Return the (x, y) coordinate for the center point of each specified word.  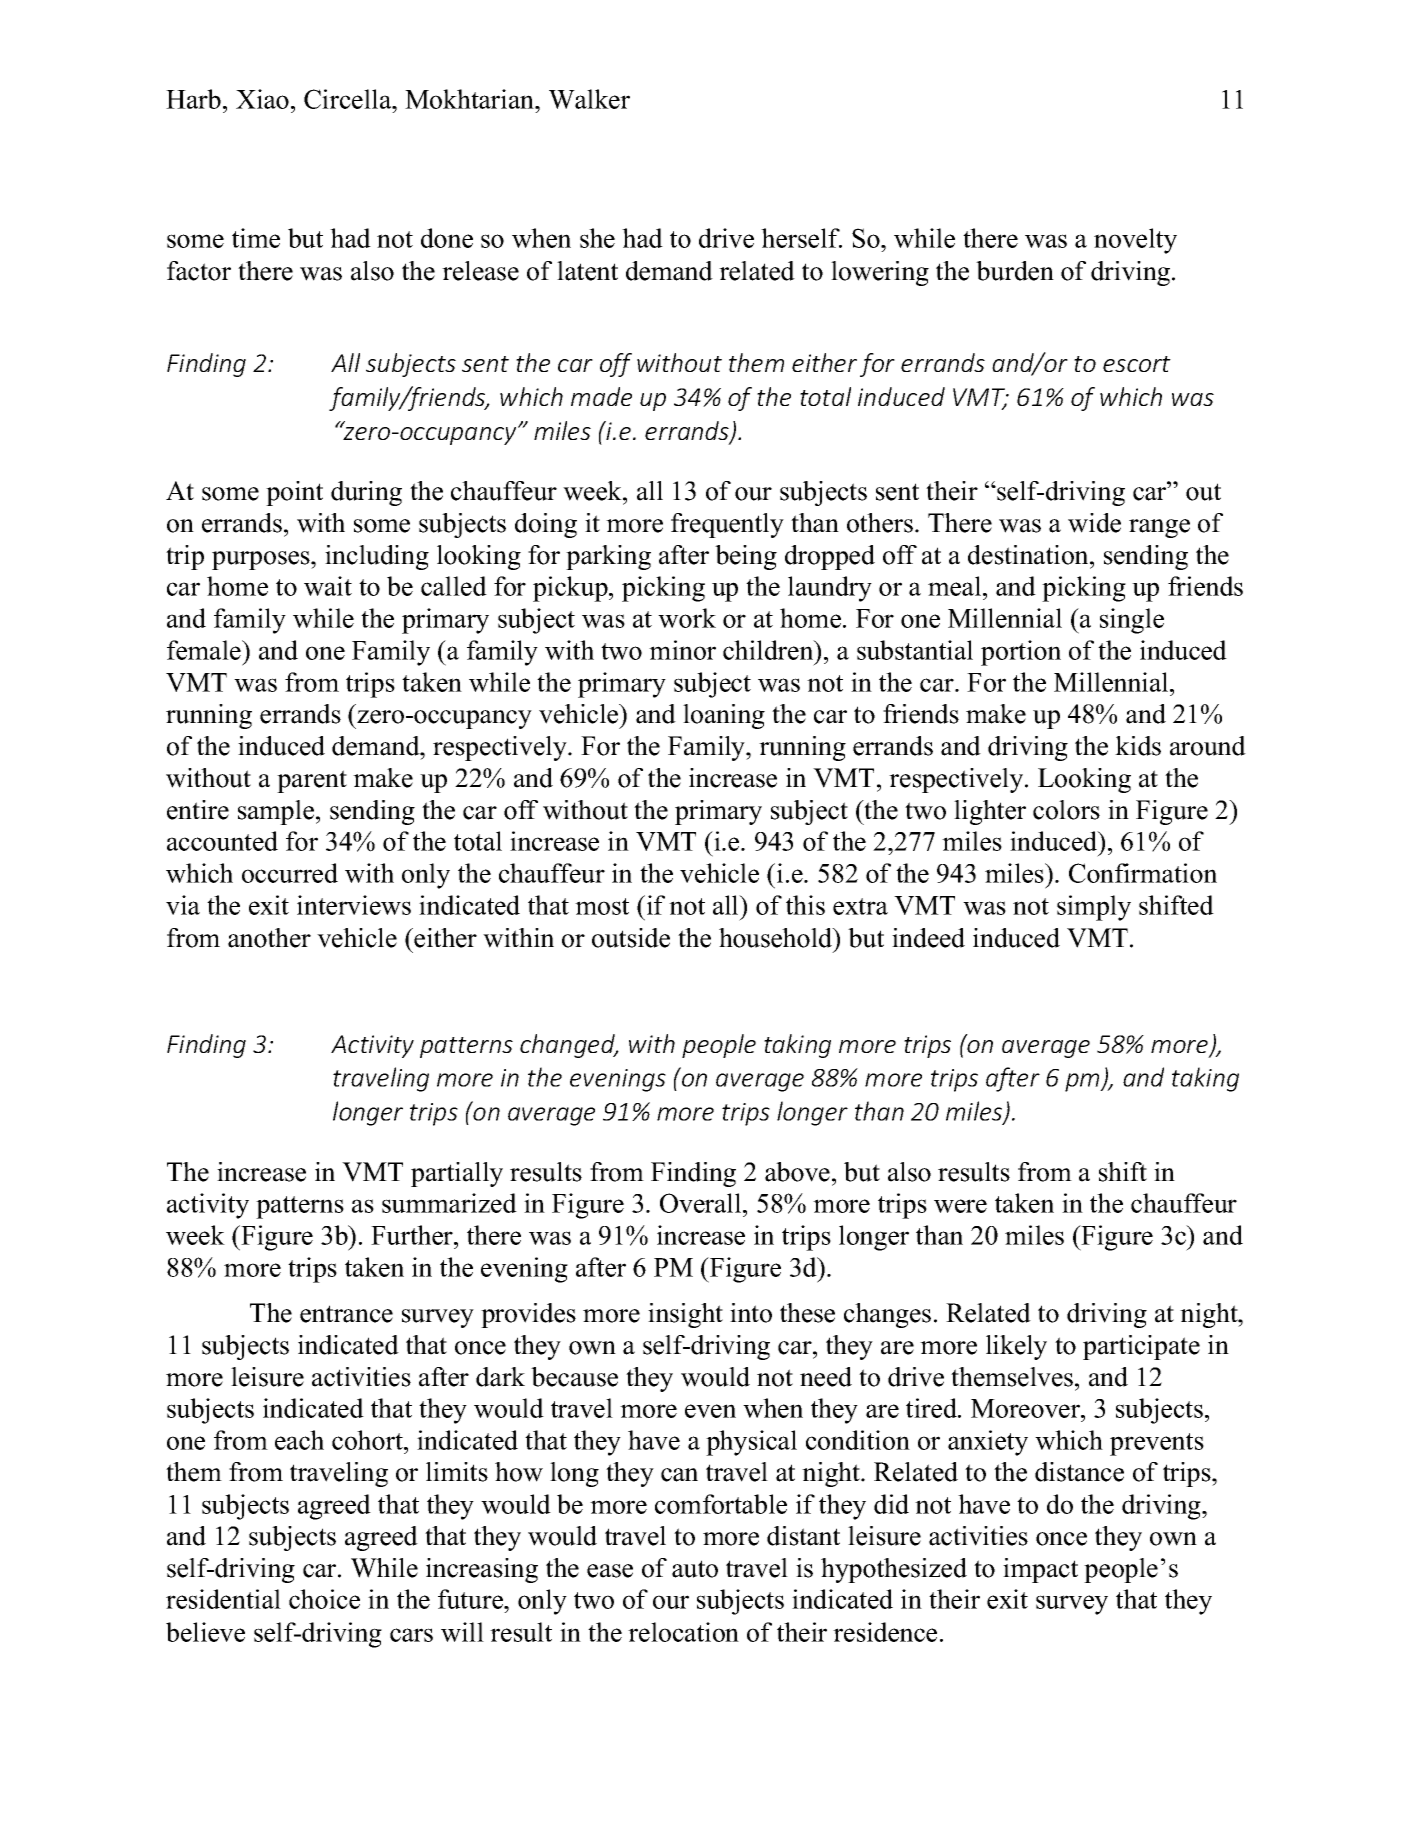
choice (324, 1599)
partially (457, 1174)
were (960, 1206)
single (1132, 621)
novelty (1135, 241)
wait (328, 586)
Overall (702, 1203)
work (687, 618)
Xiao (262, 99)
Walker (589, 99)
